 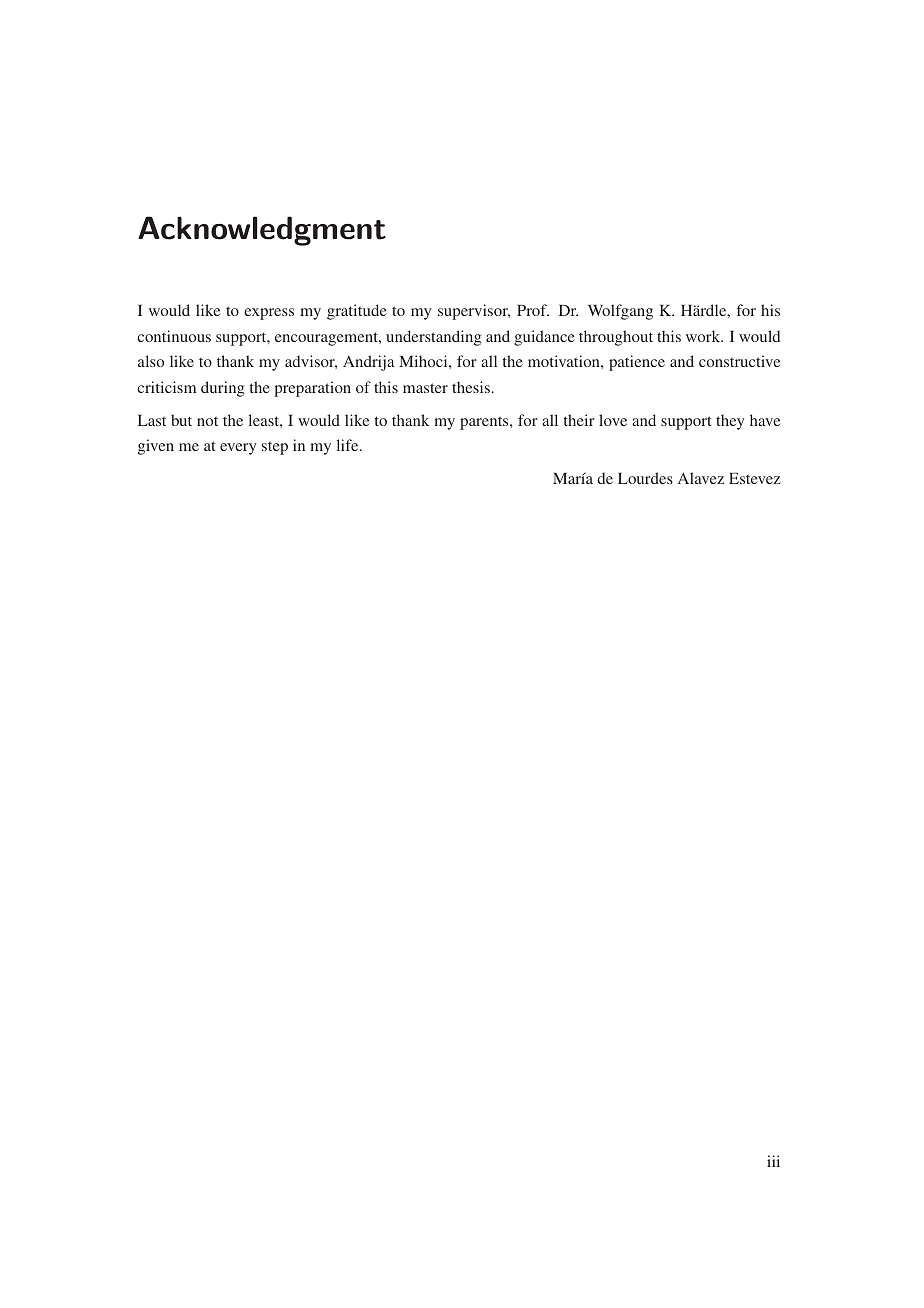 I want to click on Prof, so click(x=533, y=310).
